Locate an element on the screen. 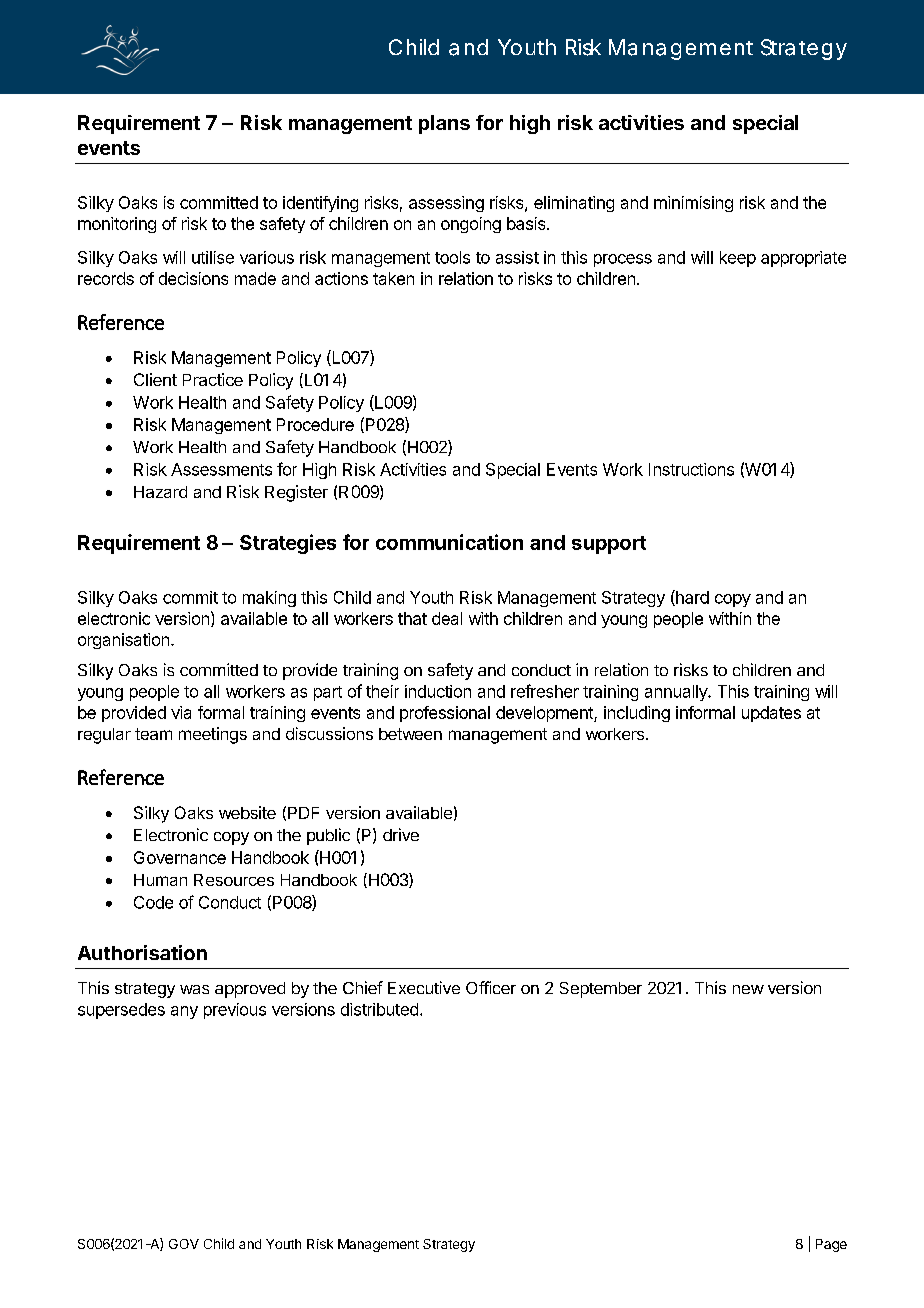 The height and width of the screenshot is (1308, 924). monitoring is located at coordinates (117, 225).
